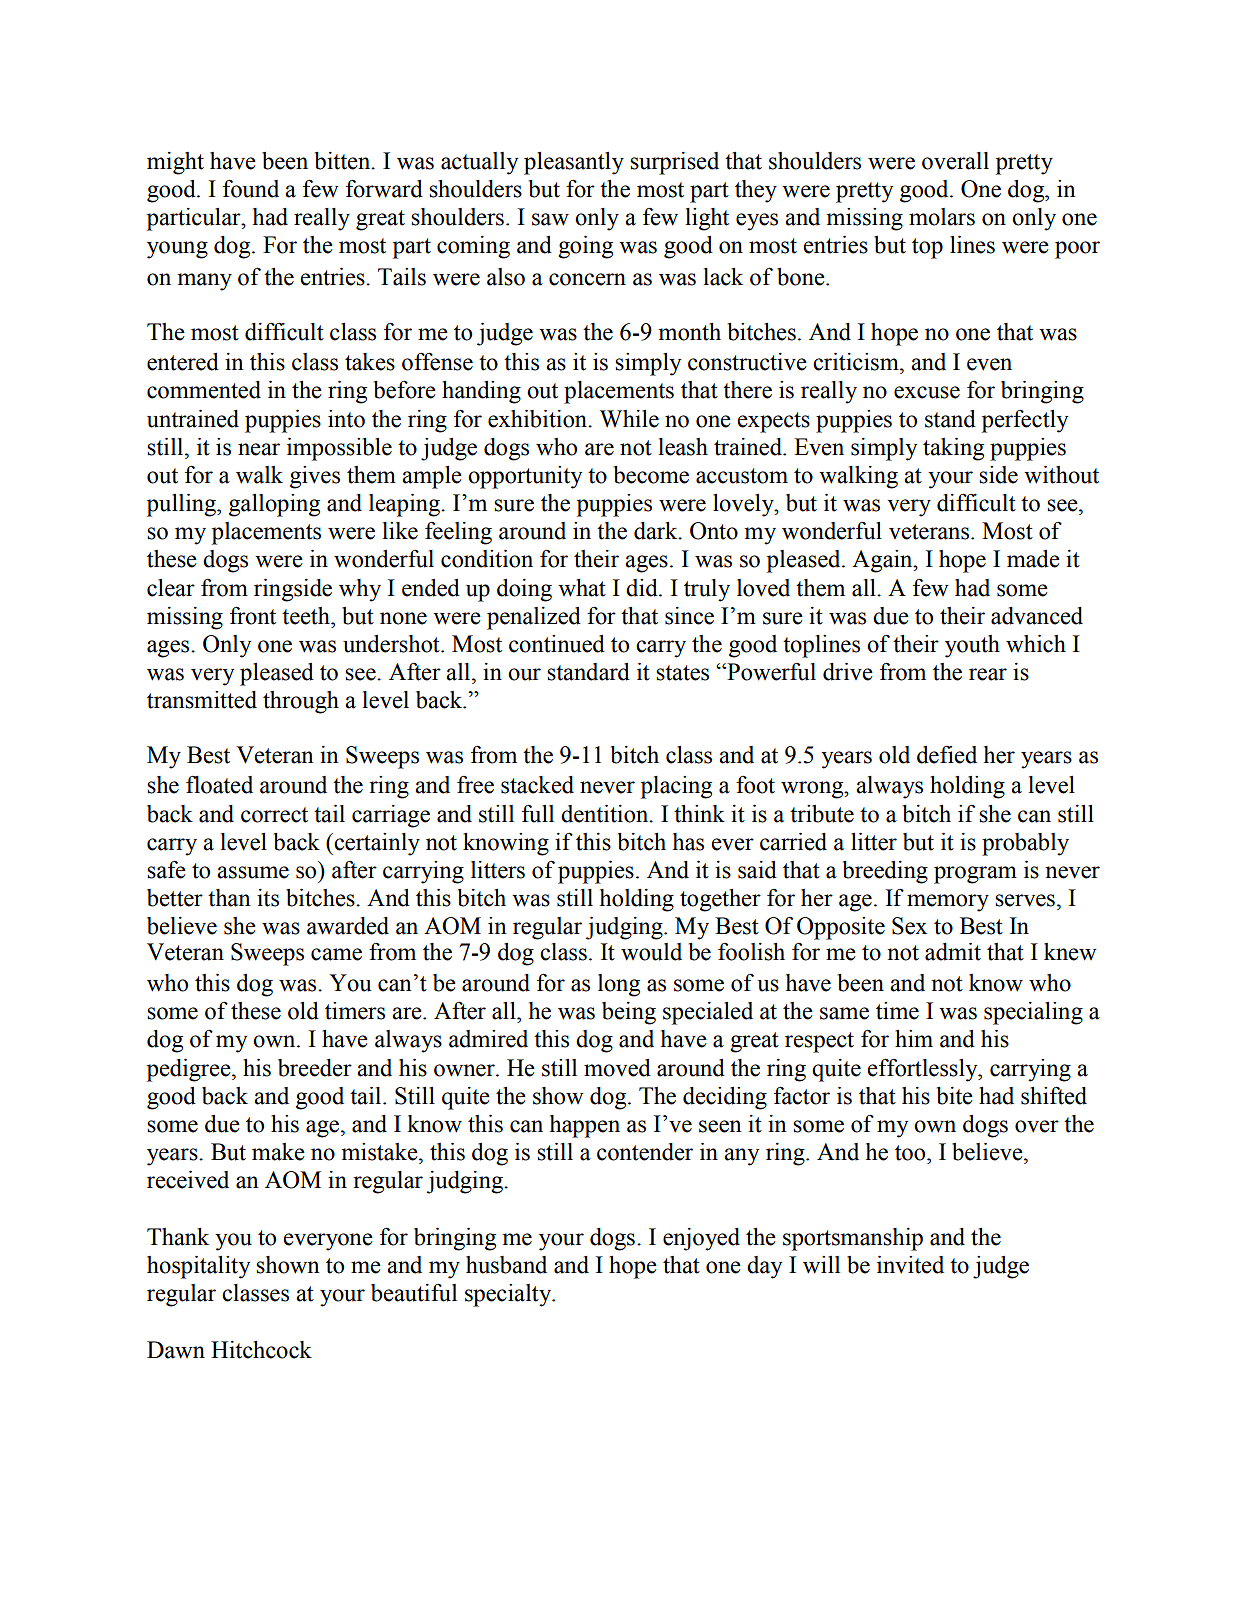  What do you see at coordinates (1033, 559) in the document?
I see `made` at bounding box center [1033, 559].
